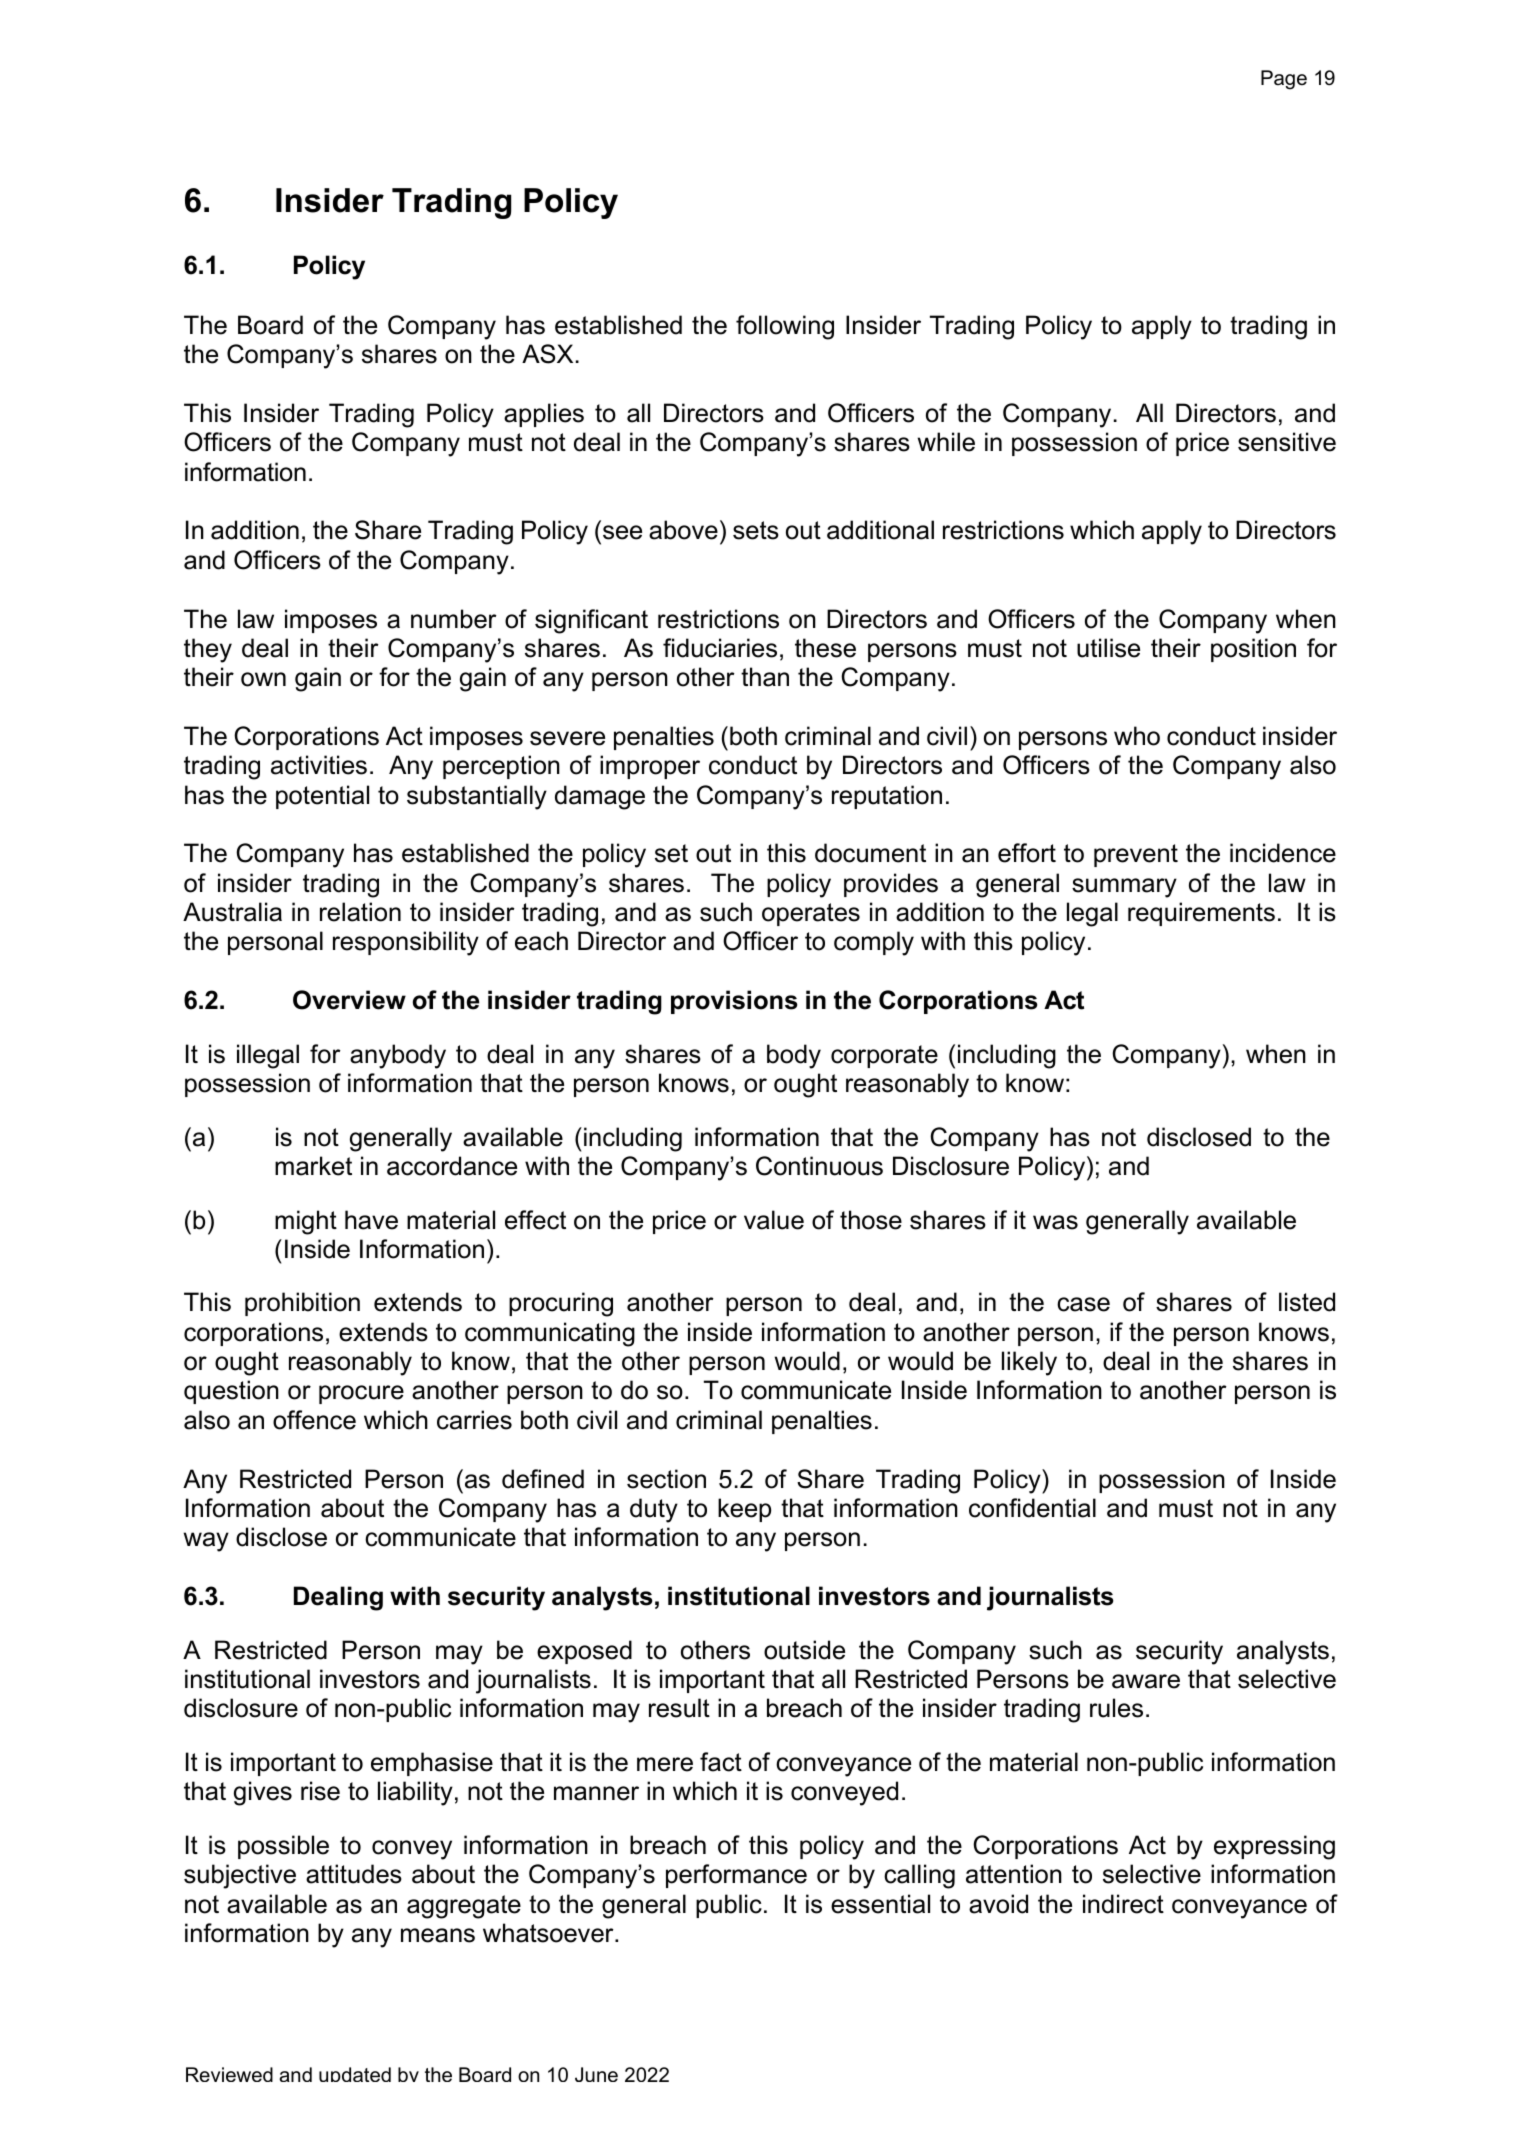 The image size is (1519, 2149). I want to click on Page, so click(1284, 80).
